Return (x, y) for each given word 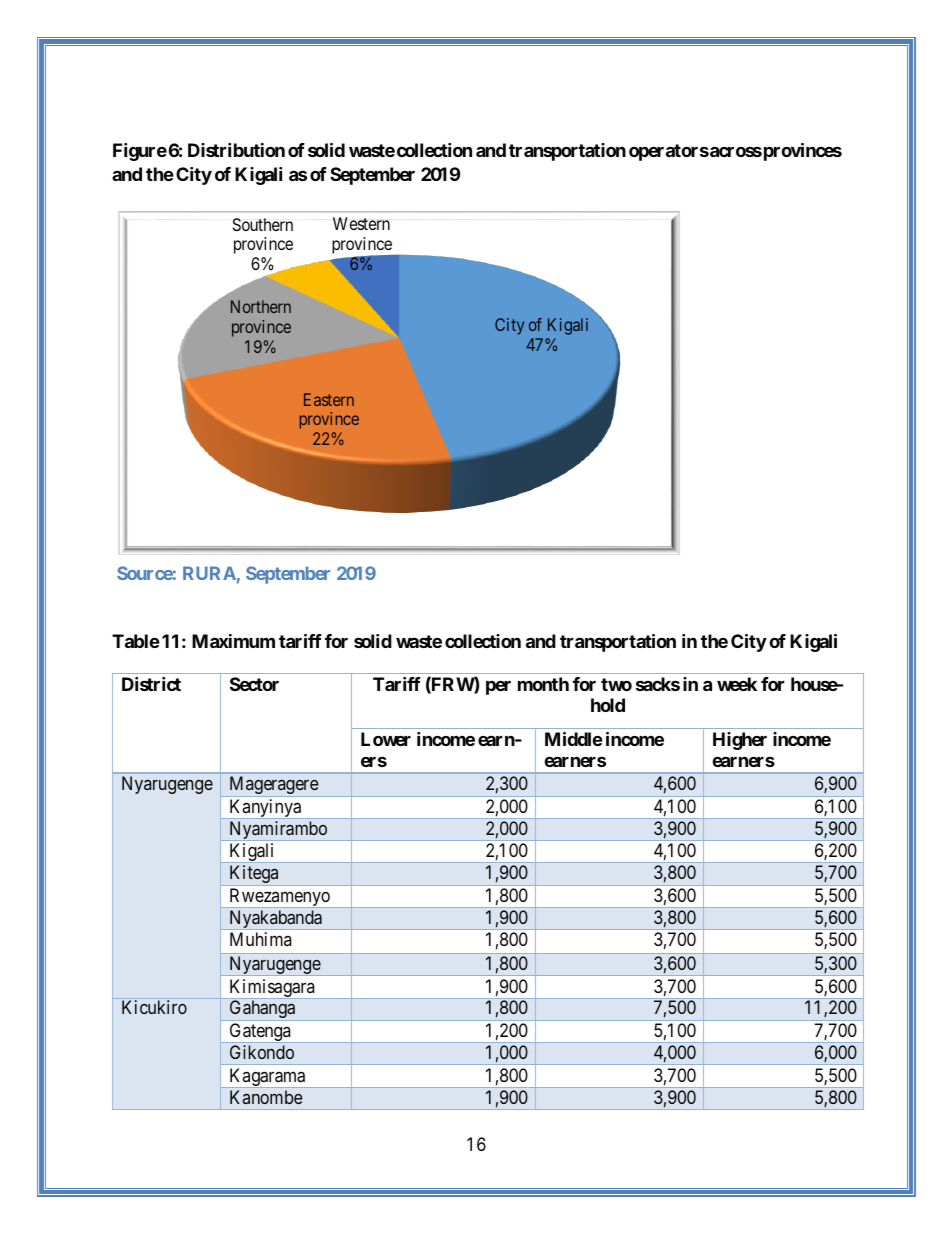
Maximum (233, 641)
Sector (254, 684)
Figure (140, 152)
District (151, 684)
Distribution (236, 150)
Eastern (329, 399)
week (737, 684)
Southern (263, 224)
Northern (261, 306)
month (543, 684)
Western (361, 223)
